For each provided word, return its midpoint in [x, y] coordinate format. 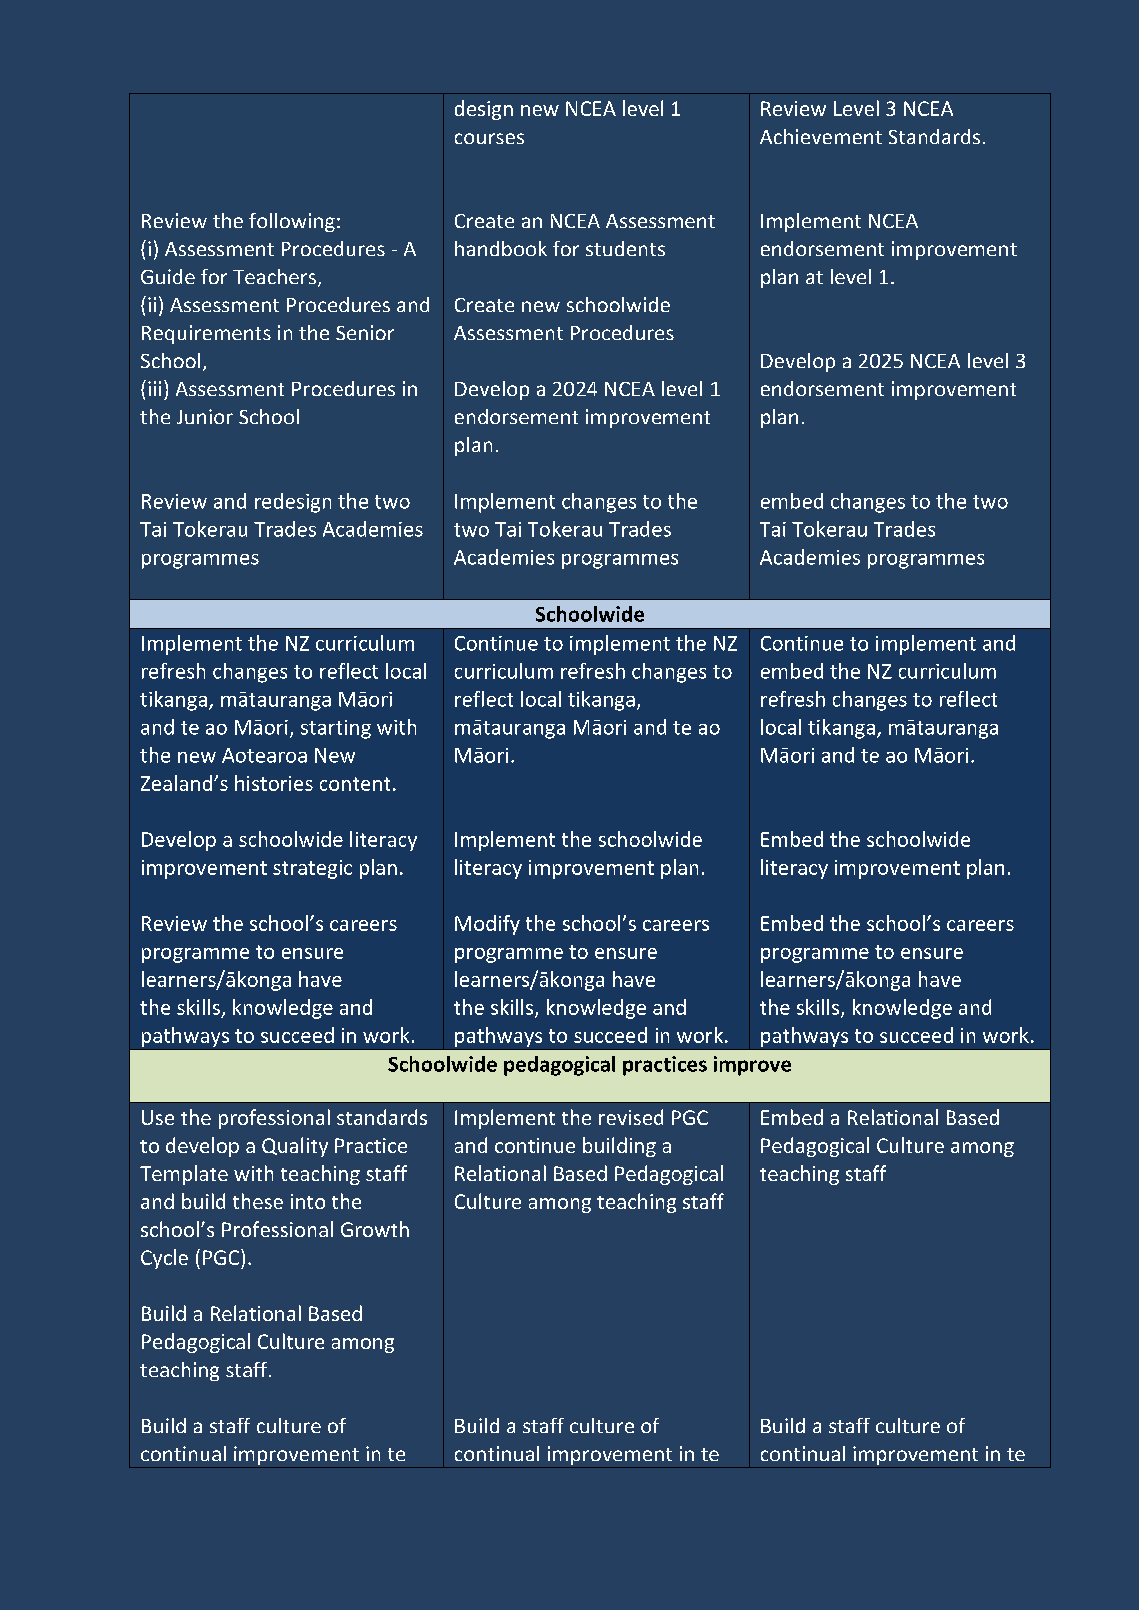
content [355, 784]
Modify [487, 925]
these [258, 1201]
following [292, 222]
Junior [205, 416]
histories [274, 783]
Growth [375, 1229]
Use [158, 1117]
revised [631, 1117]
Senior [365, 332]
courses [489, 138]
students [625, 248]
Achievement [821, 136]
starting [336, 729]
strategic [312, 869]
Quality [295, 1147]
